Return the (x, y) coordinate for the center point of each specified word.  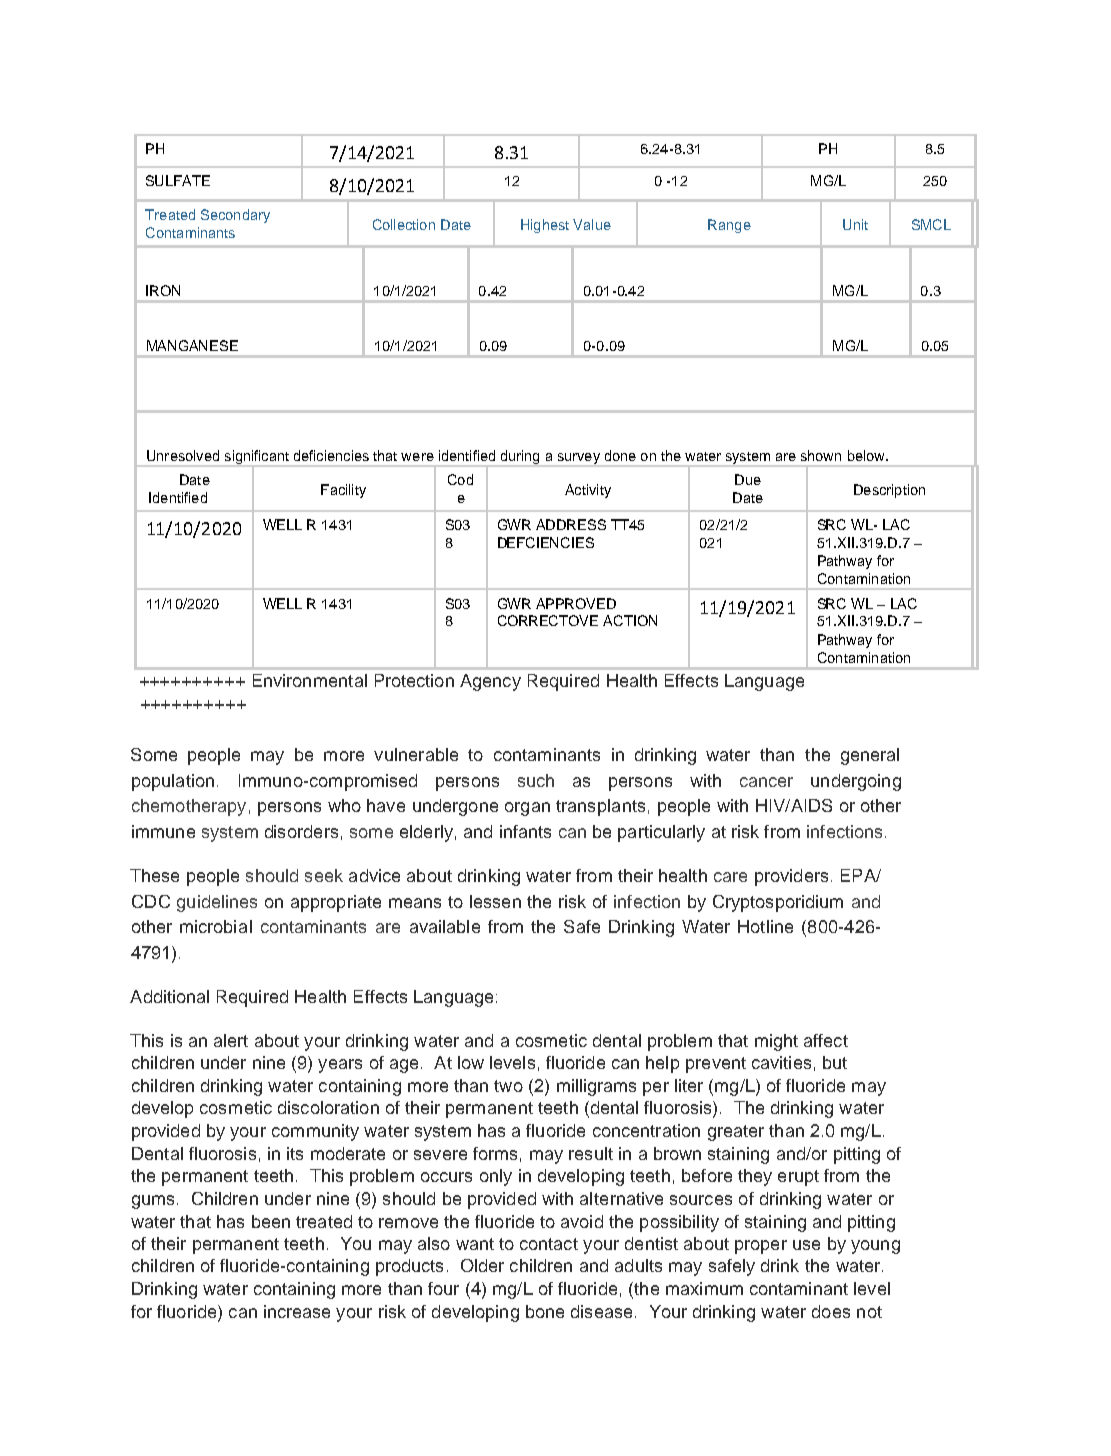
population (173, 782)
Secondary (235, 216)
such (536, 780)
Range (729, 226)
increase (297, 1311)
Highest (545, 226)
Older (482, 1265)
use (806, 1245)
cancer (766, 782)
